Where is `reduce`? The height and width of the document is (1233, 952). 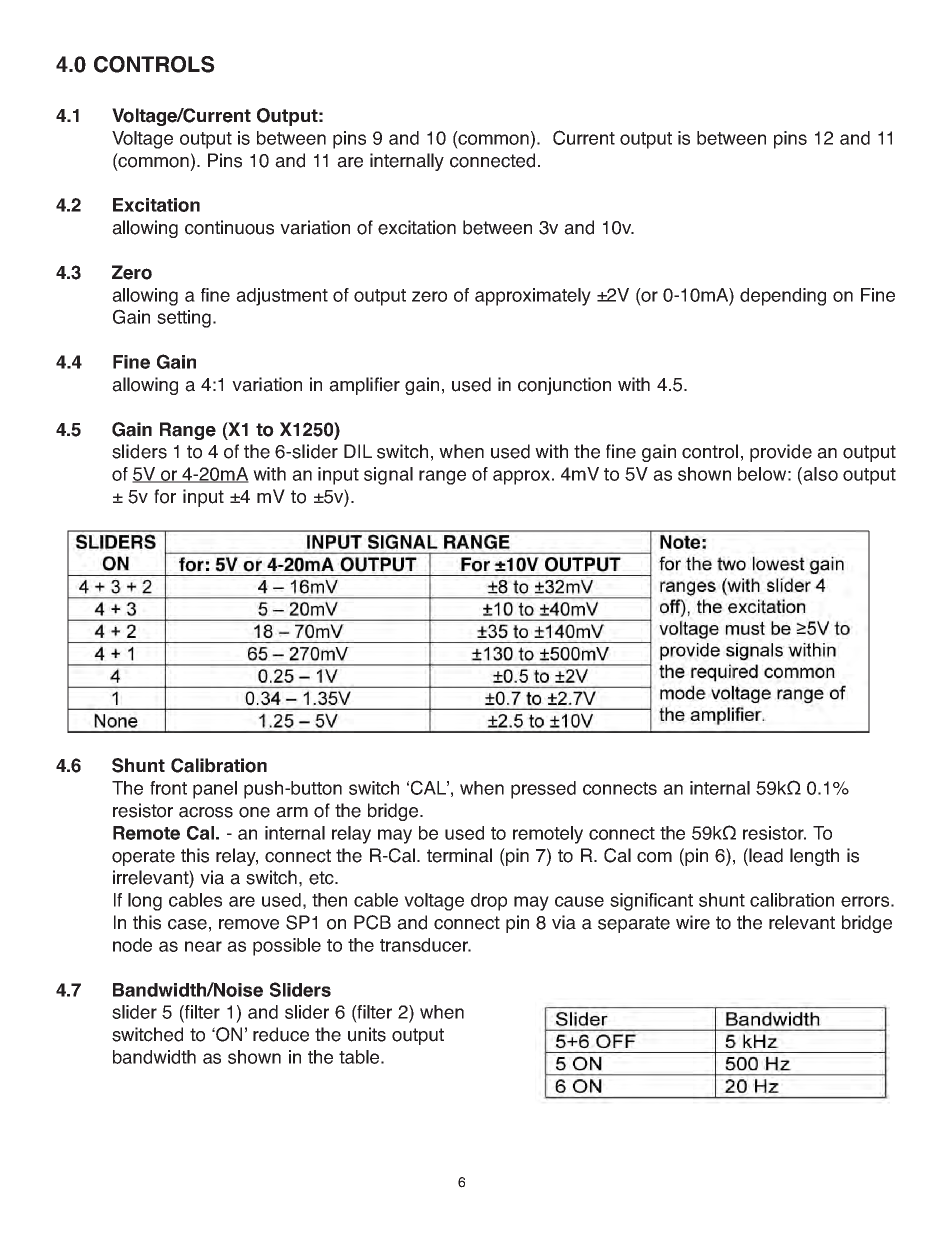
reduce is located at coordinates (281, 1034).
